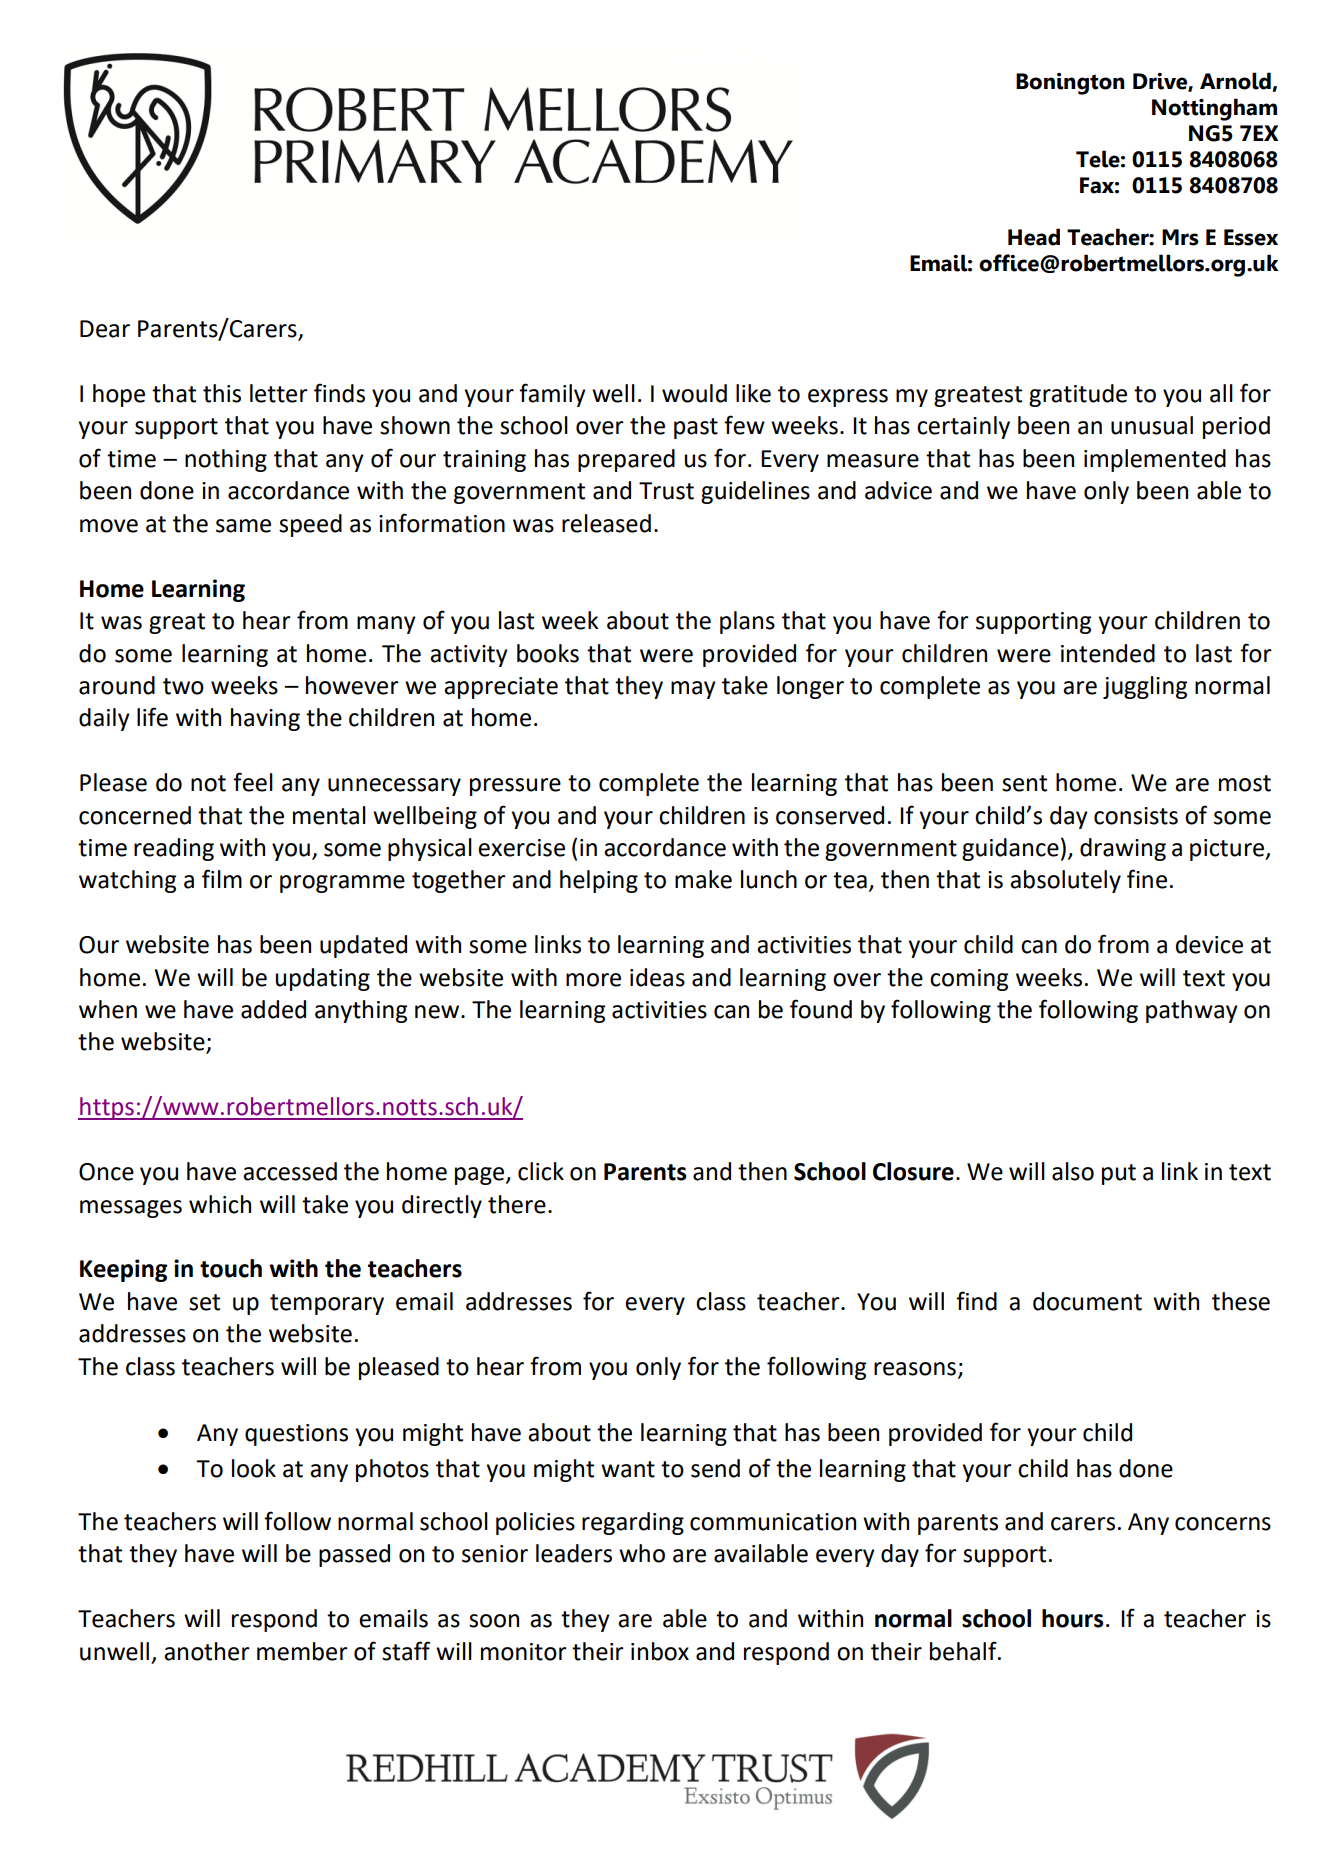 This page has height=1863, width=1318. I want to click on inbox, so click(660, 1651).
